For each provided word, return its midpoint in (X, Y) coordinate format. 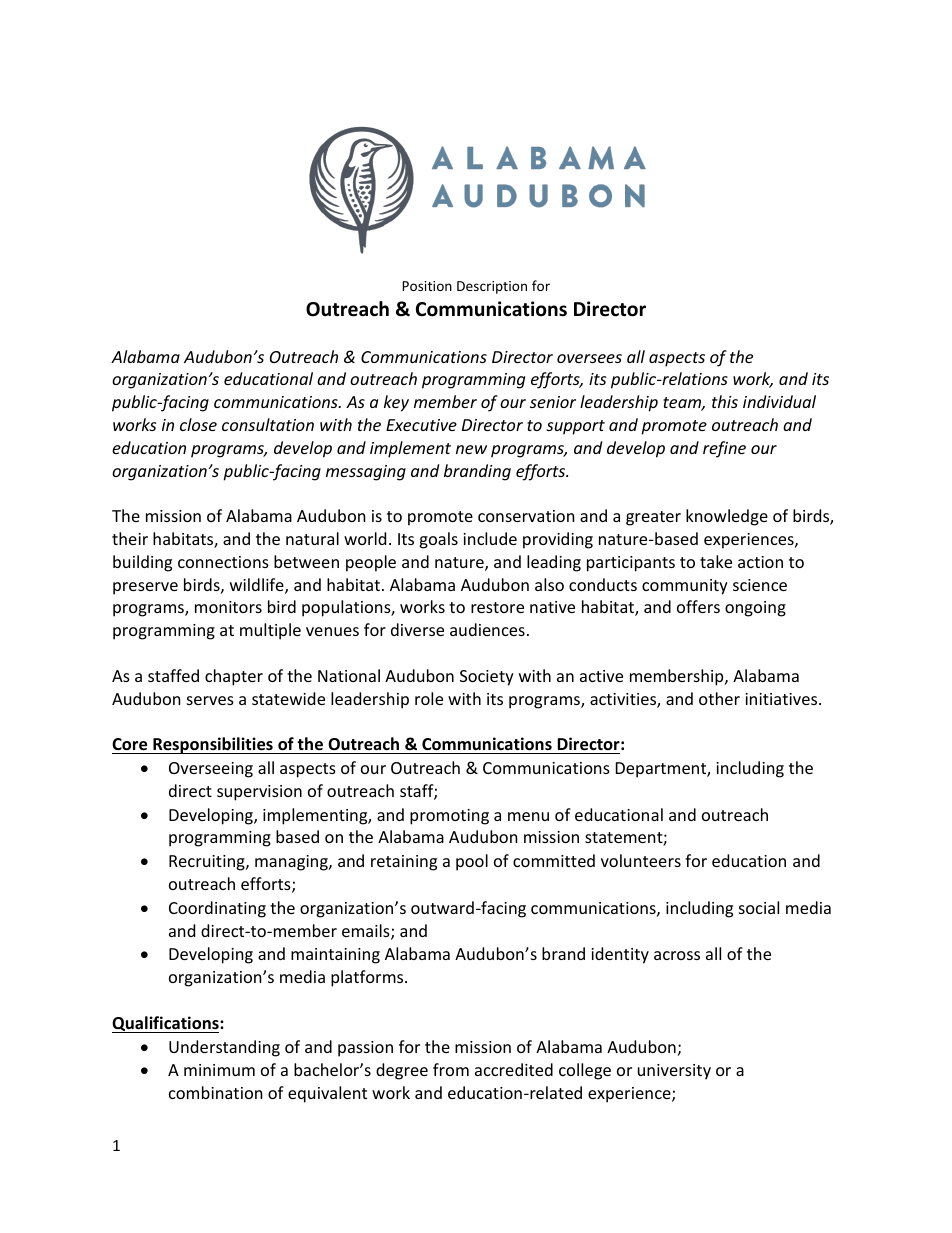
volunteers (641, 860)
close (198, 424)
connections (223, 562)
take (716, 561)
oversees (589, 358)
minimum (219, 1070)
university (674, 1072)
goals (438, 540)
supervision (259, 793)
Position (427, 286)
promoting (449, 817)
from (451, 1069)
